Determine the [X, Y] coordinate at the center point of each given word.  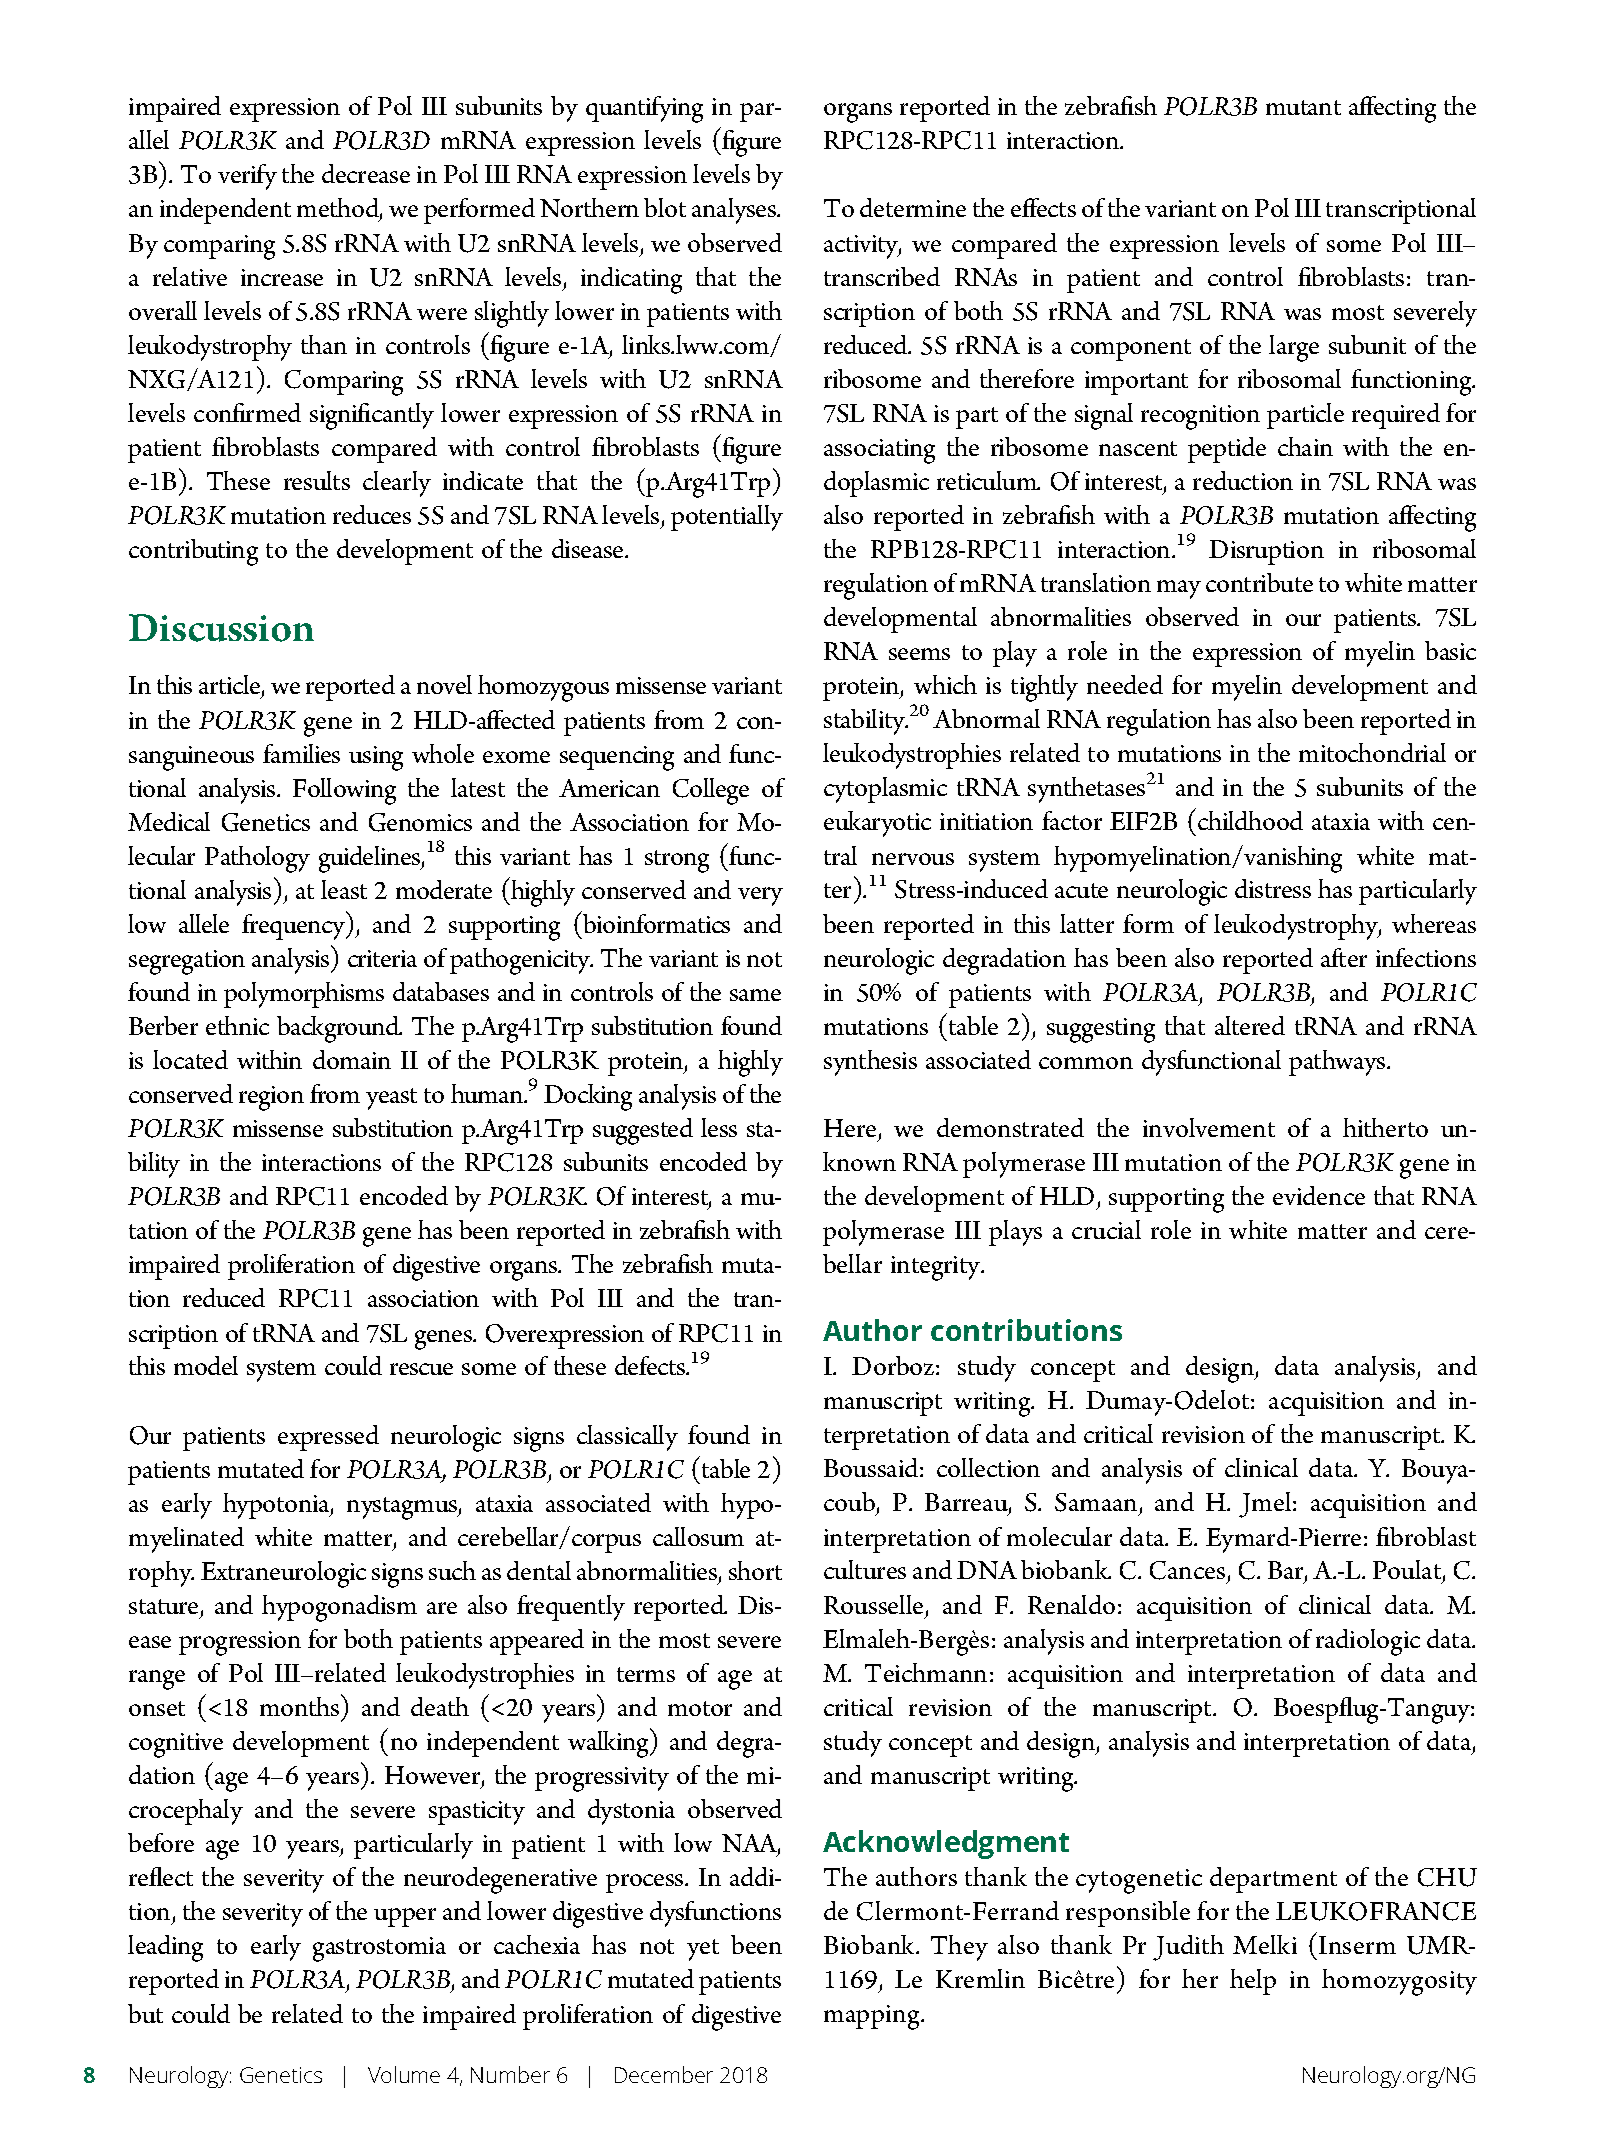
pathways [1338, 1063]
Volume [404, 2074]
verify [247, 177]
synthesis [870, 1063]
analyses [735, 211]
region [271, 1098]
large [1294, 348]
